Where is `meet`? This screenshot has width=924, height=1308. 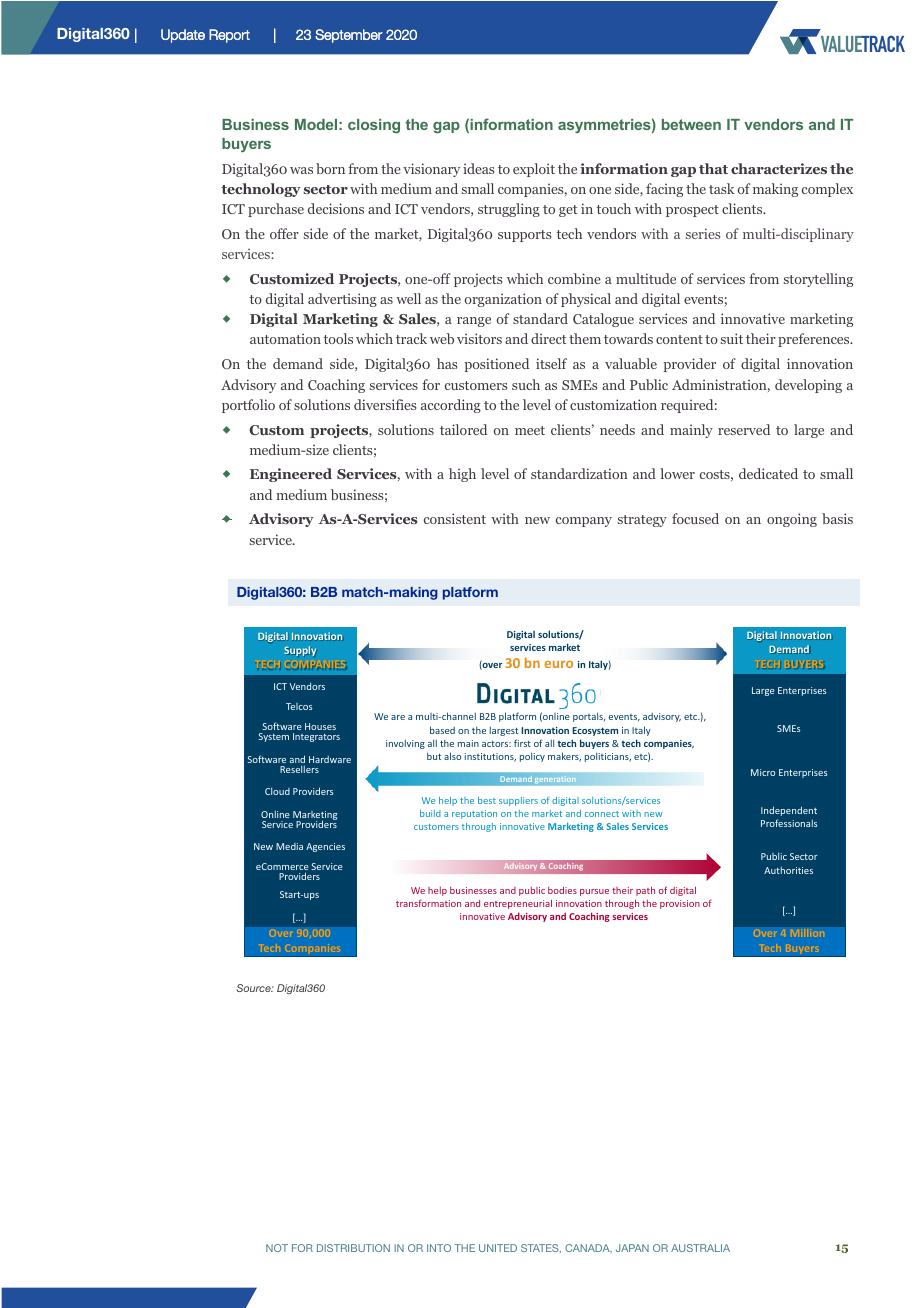
meet is located at coordinates (530, 430).
